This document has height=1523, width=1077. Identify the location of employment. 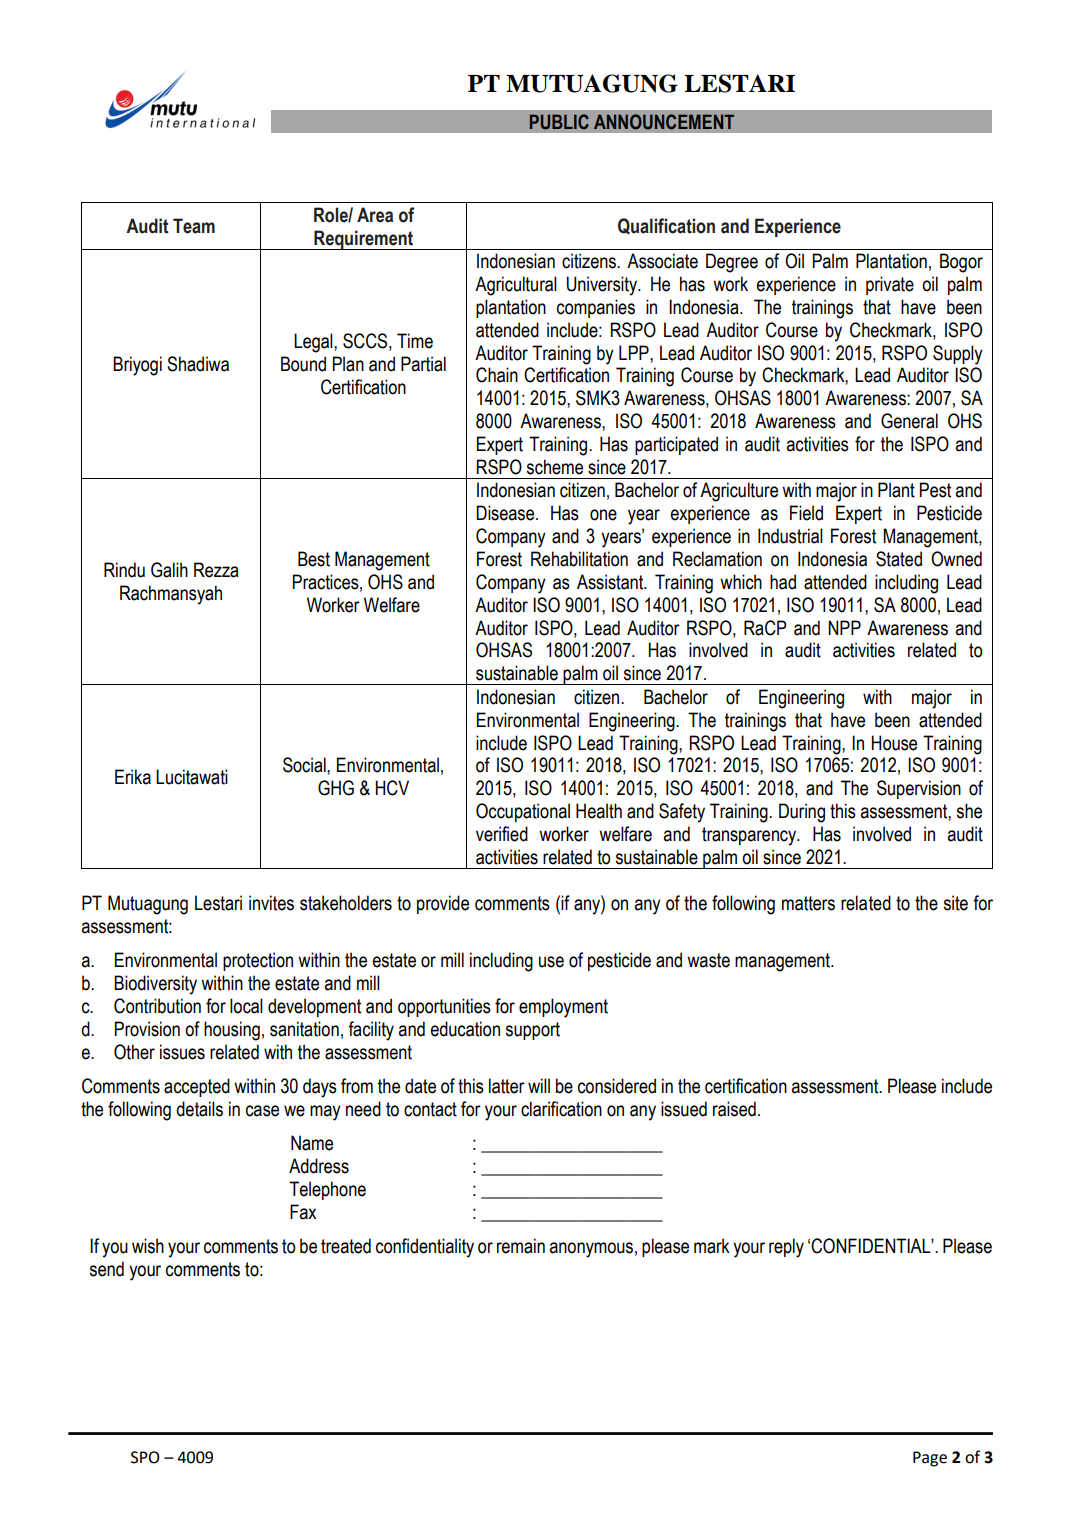
(563, 1008).
